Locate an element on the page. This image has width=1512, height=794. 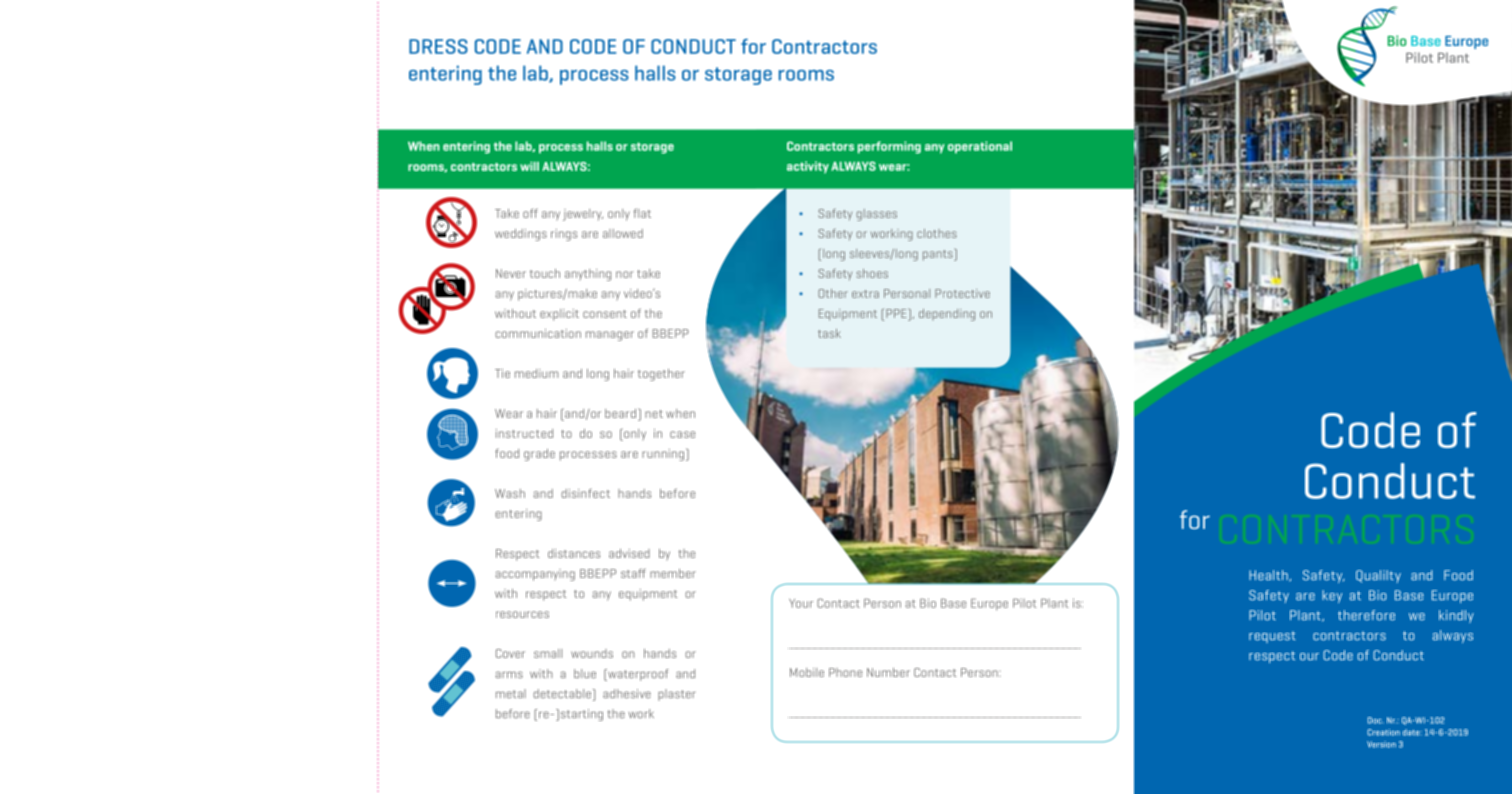
DRESS is located at coordinates (438, 46).
